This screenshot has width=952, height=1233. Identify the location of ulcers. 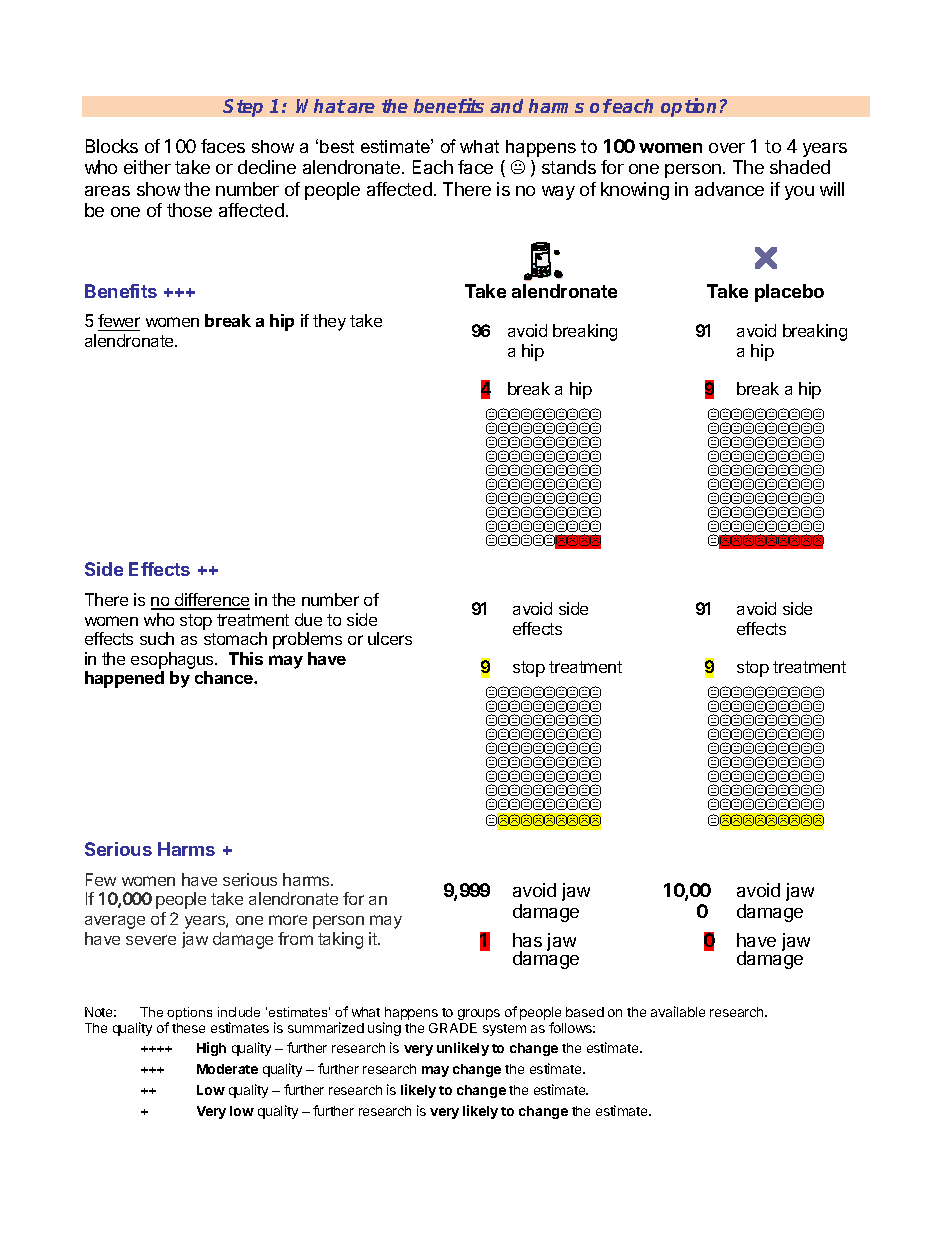
(390, 638).
